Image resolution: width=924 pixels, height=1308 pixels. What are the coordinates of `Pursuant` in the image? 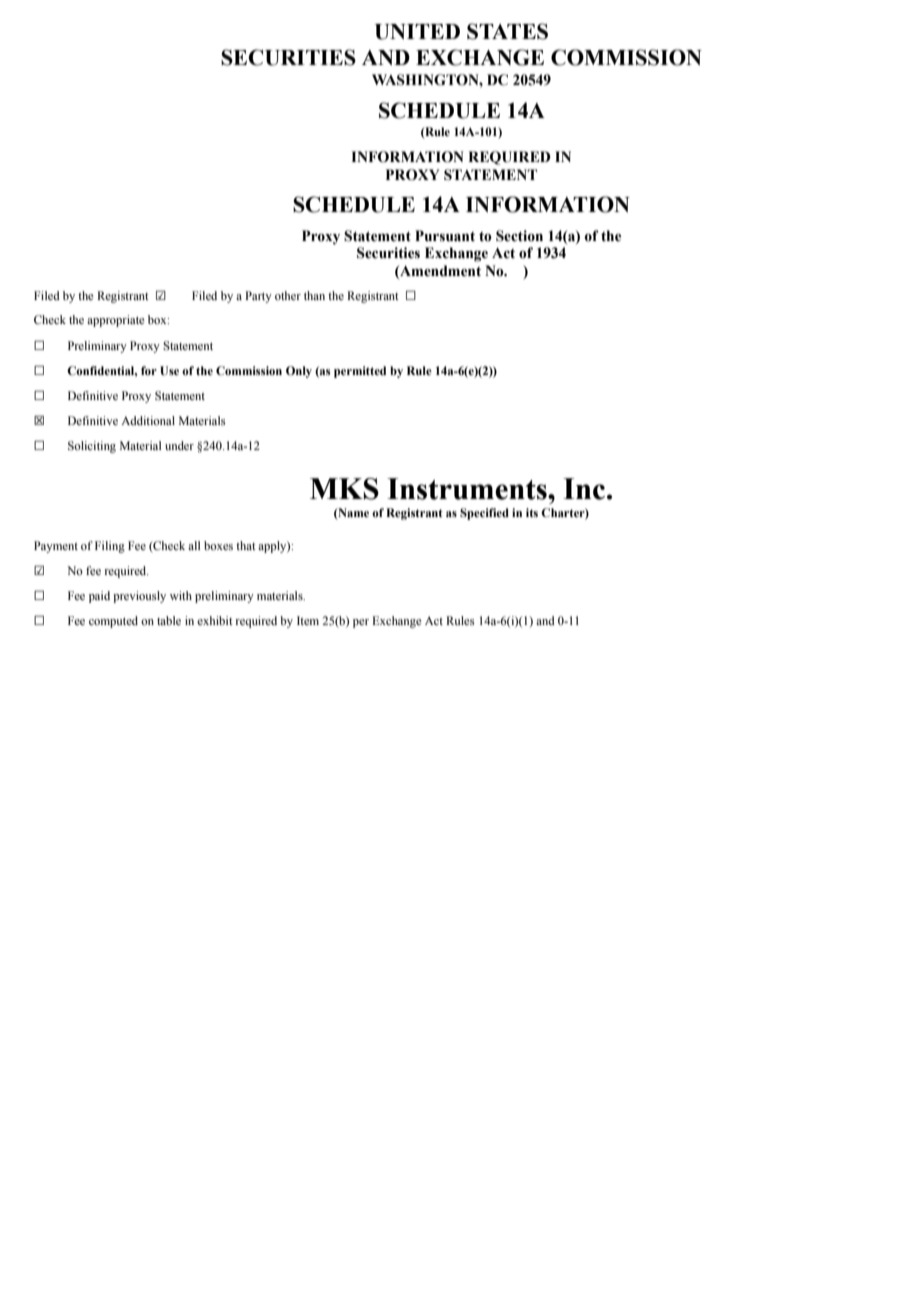 It's located at (445, 236).
